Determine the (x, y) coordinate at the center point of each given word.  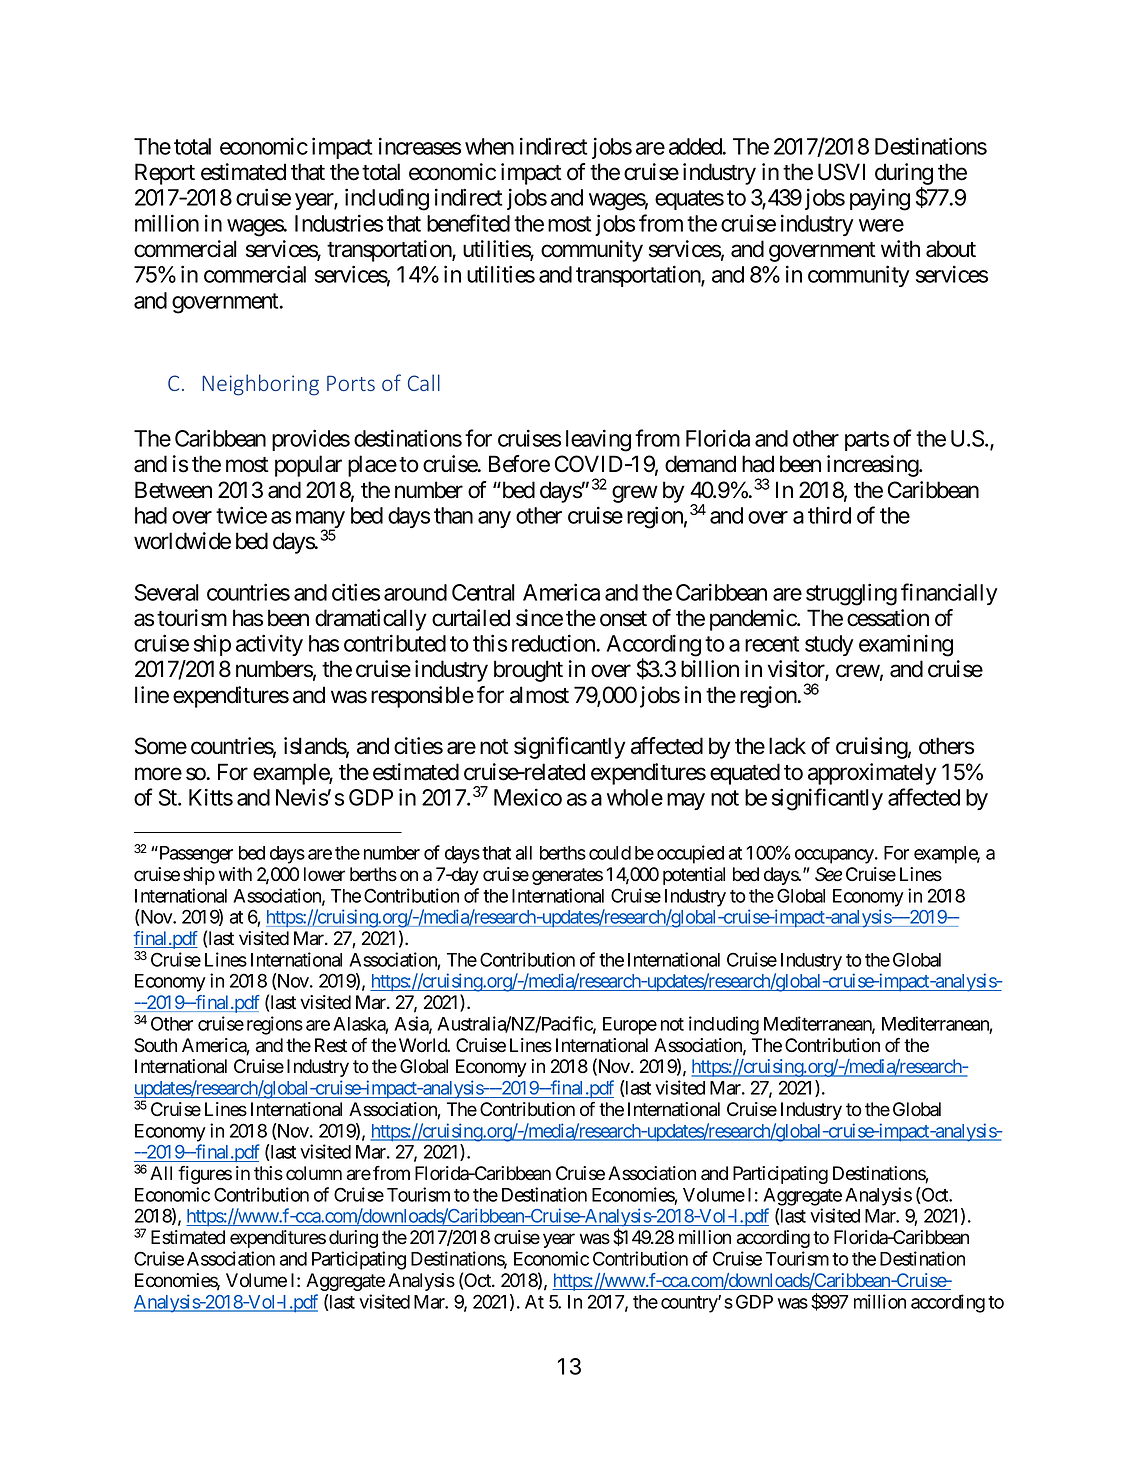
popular (308, 466)
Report (165, 174)
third (829, 515)
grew (635, 494)
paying (880, 199)
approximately (872, 774)
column (314, 1173)
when (489, 146)
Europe (630, 1026)
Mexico (528, 797)
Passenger (195, 855)
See (828, 874)
